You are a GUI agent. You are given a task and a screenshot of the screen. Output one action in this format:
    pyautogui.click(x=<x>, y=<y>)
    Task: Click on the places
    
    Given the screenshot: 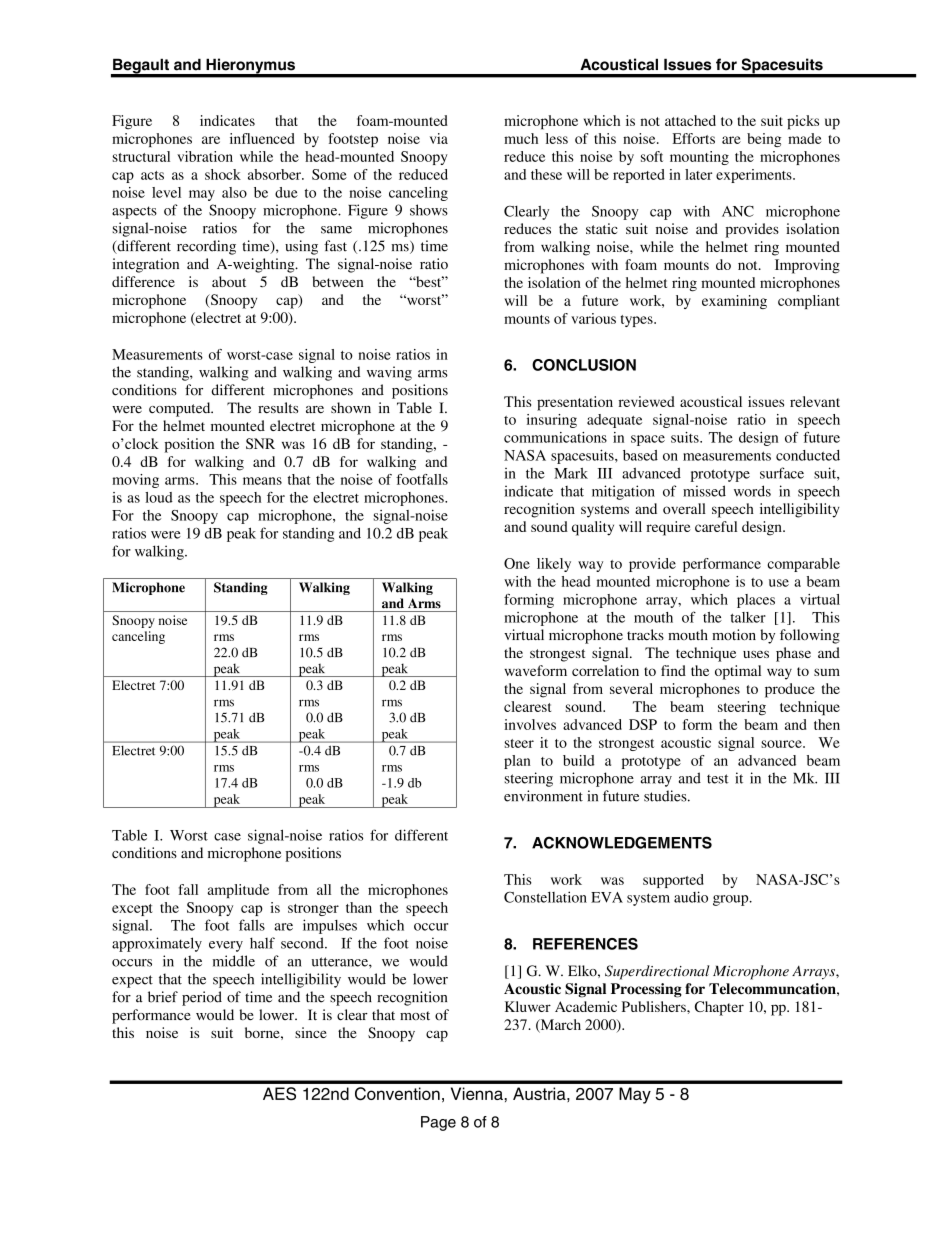 What is the action you would take?
    pyautogui.click(x=756, y=601)
